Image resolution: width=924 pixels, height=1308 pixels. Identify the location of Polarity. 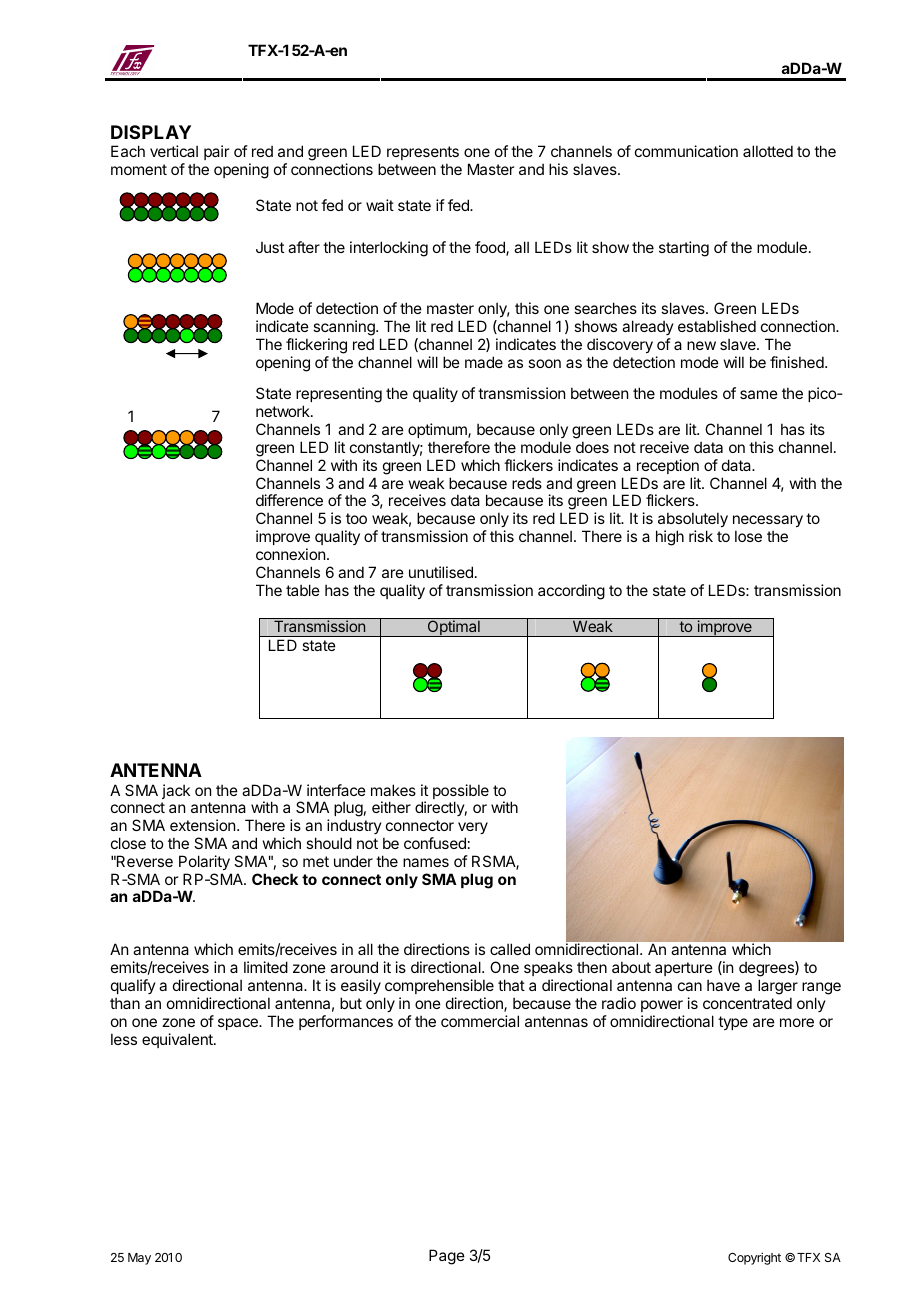
(204, 862).
